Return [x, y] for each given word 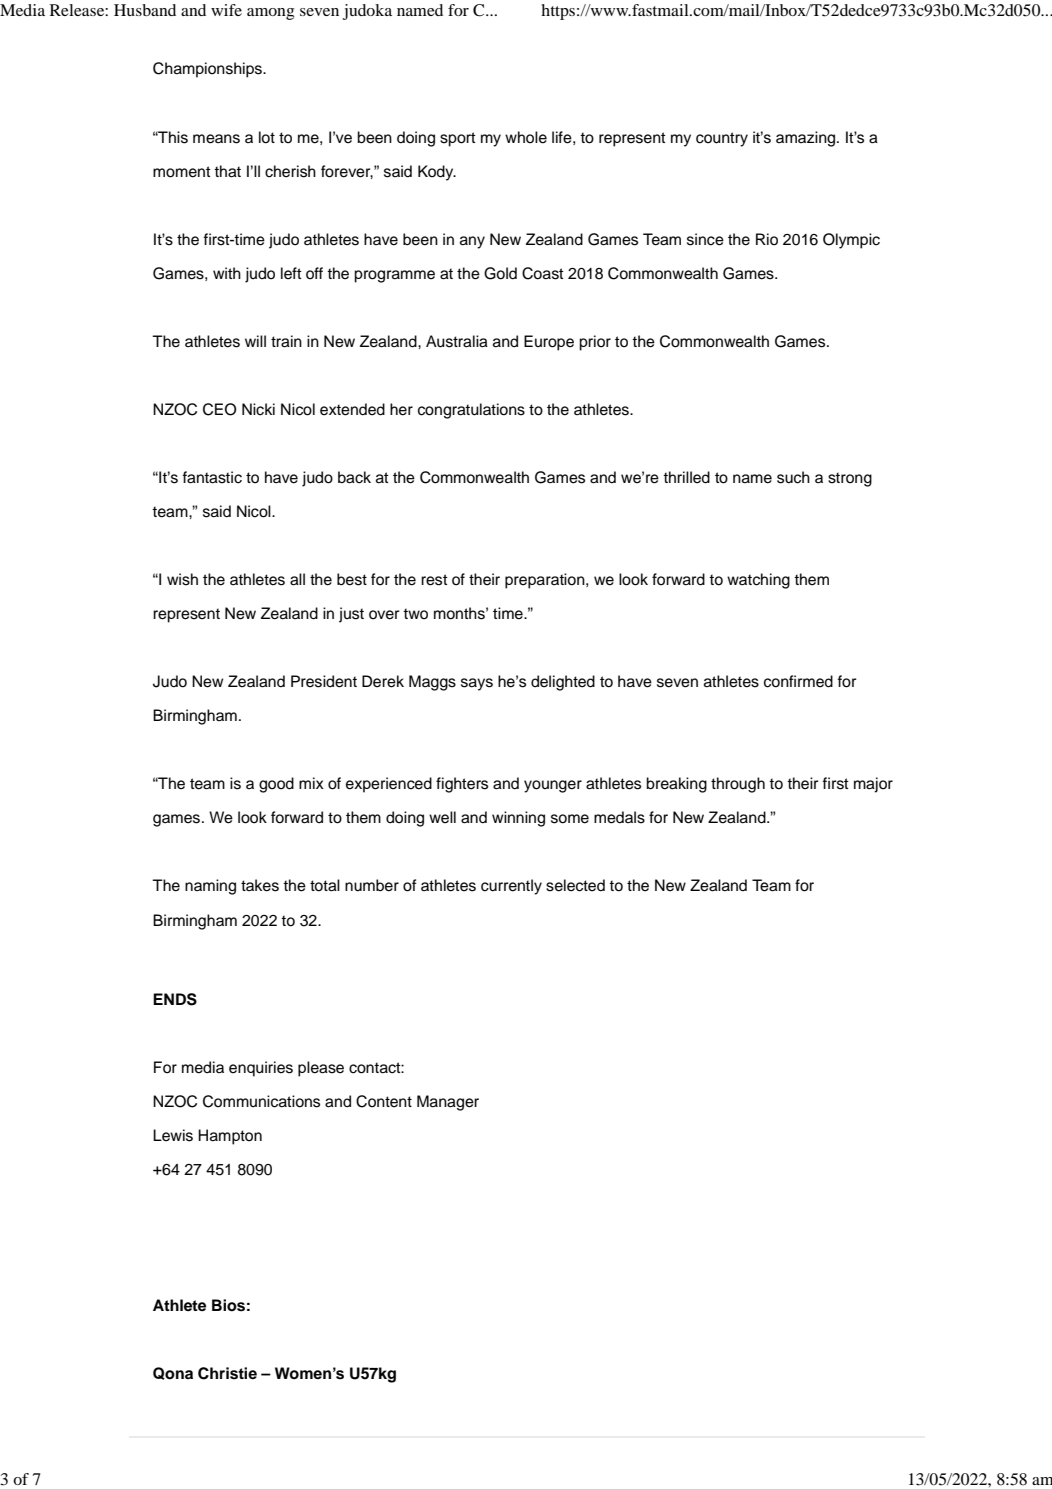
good [276, 785]
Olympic [851, 241]
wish [182, 579]
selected [575, 885]
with [227, 273]
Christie [227, 1373]
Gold [500, 273]
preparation [546, 581]
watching [758, 581]
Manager [448, 1103]
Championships [208, 70]
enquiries [261, 1069]
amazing [807, 139]
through [738, 785]
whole [526, 137]
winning [518, 819]
